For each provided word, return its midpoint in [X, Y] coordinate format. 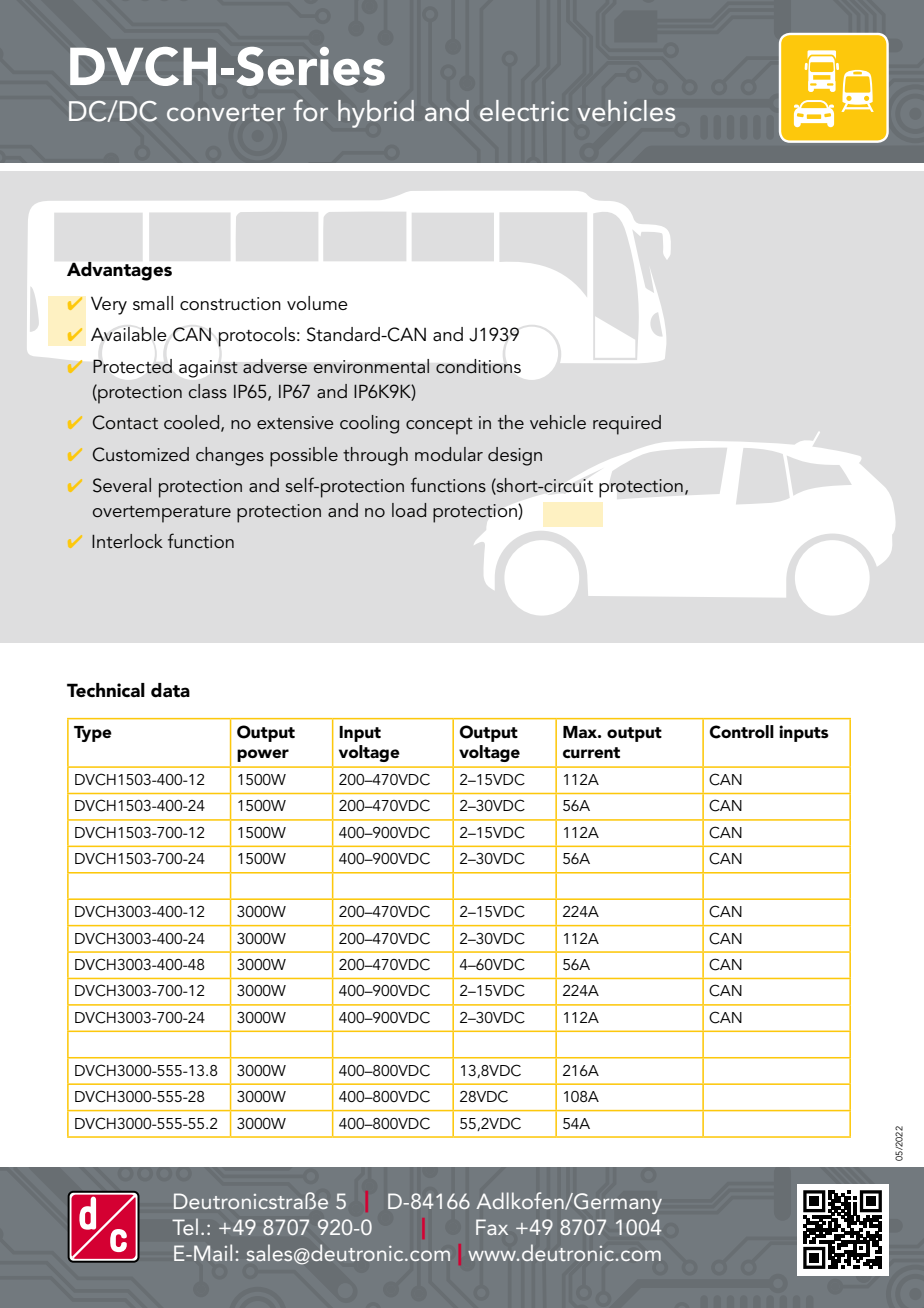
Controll [742, 732]
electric [524, 110]
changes [230, 456]
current [591, 752]
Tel [185, 1226]
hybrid [376, 114]
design [515, 456]
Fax [492, 1227]
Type [93, 734]
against [208, 369]
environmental [371, 366]
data [170, 690]
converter [226, 112]
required [627, 425]
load [409, 510]
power [263, 755]
